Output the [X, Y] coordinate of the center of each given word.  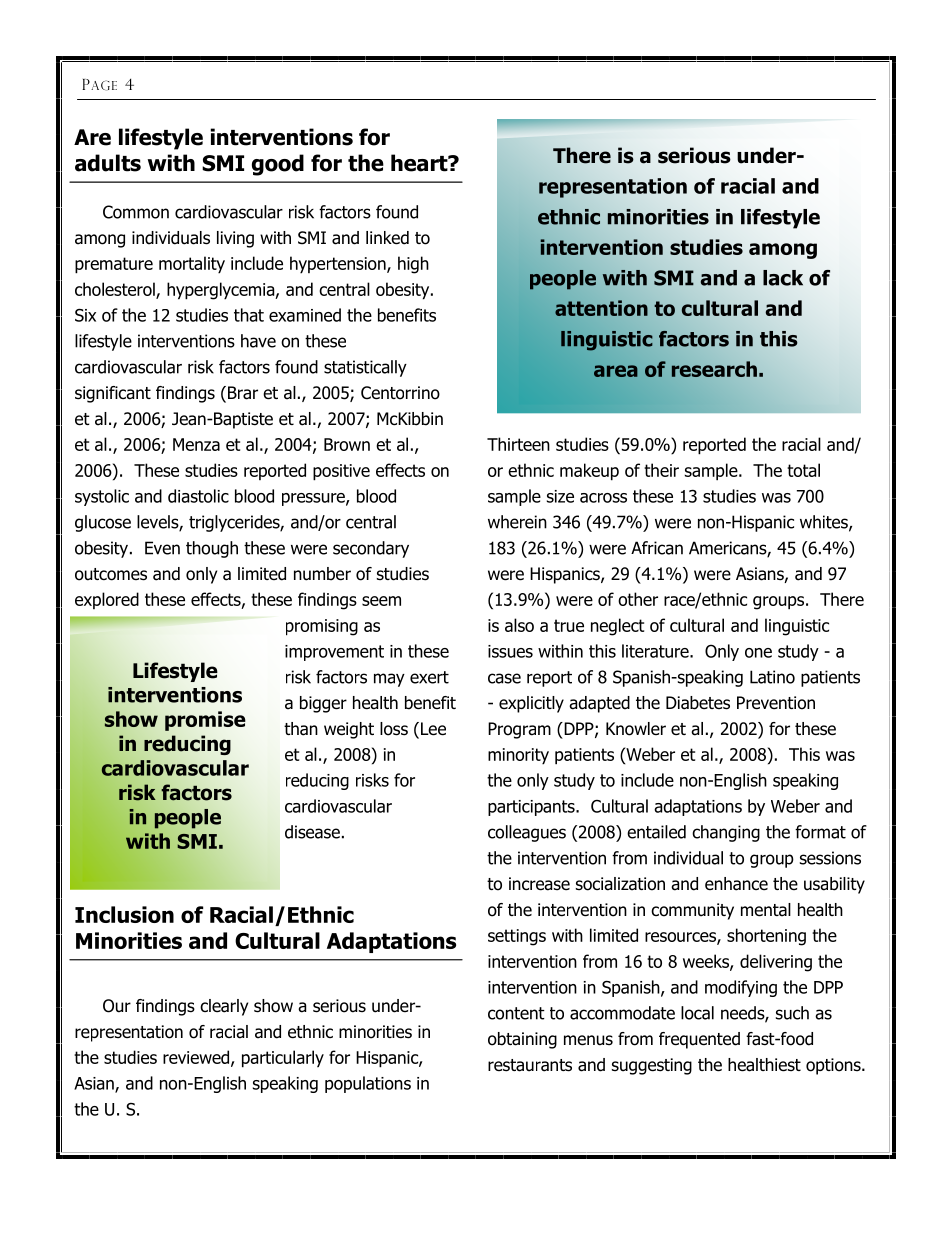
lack [783, 278]
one [758, 653]
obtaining [522, 1040]
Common [136, 212]
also [519, 625]
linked [387, 238]
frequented [699, 1040]
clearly [224, 1007]
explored [107, 600]
